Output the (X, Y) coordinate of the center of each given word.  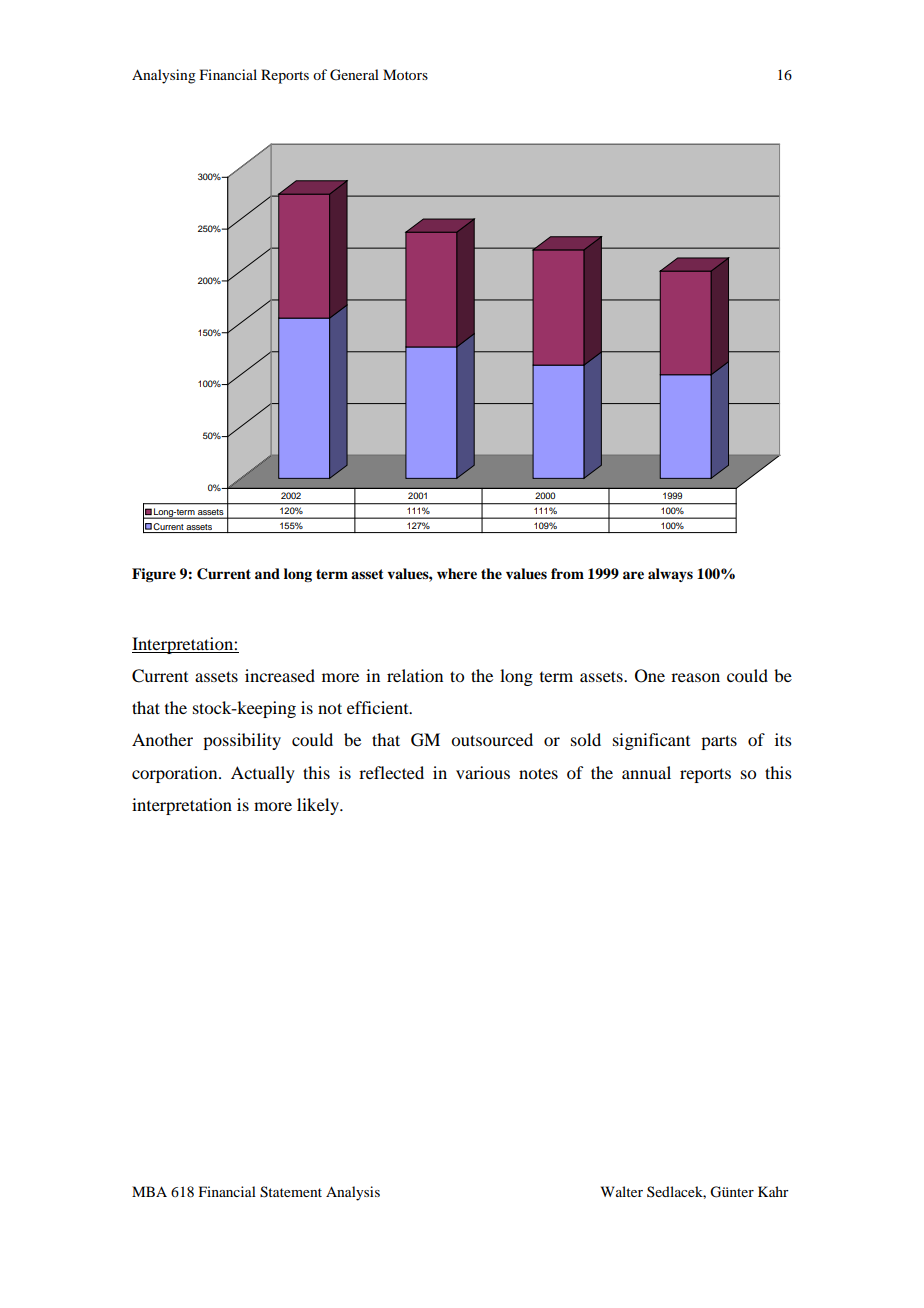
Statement (291, 1192)
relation (415, 675)
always (670, 575)
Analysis (353, 1193)
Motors (405, 74)
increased (280, 675)
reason (695, 677)
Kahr (773, 1191)
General (354, 75)
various (483, 772)
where (457, 573)
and (267, 573)
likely (319, 806)
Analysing (164, 76)
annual (646, 772)
